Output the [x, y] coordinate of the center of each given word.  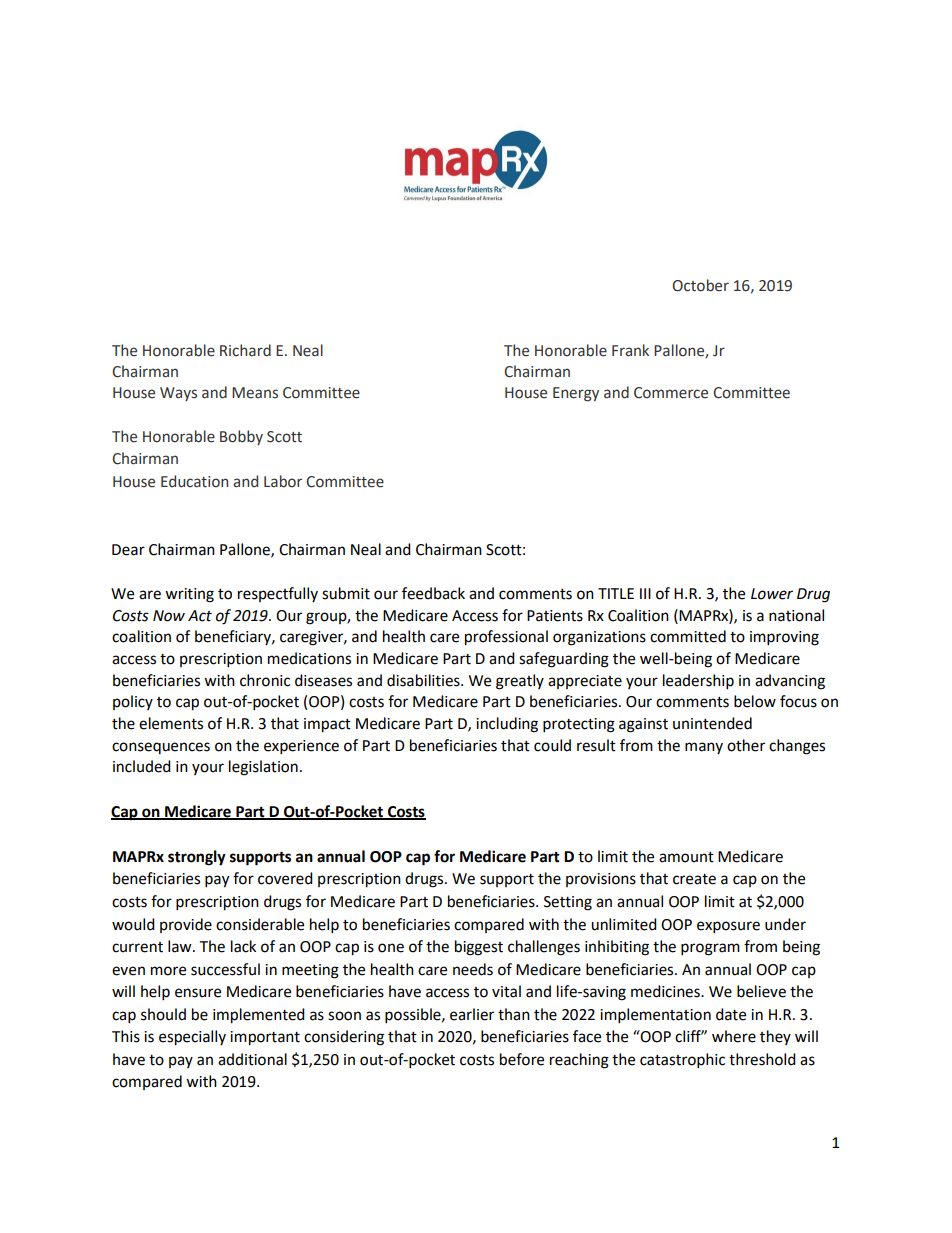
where [734, 1036]
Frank [630, 350]
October [700, 285]
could [552, 745]
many [704, 748]
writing [189, 595]
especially [192, 1038]
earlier [472, 1014]
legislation [263, 768]
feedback [433, 593]
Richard [245, 350]
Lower [772, 594]
